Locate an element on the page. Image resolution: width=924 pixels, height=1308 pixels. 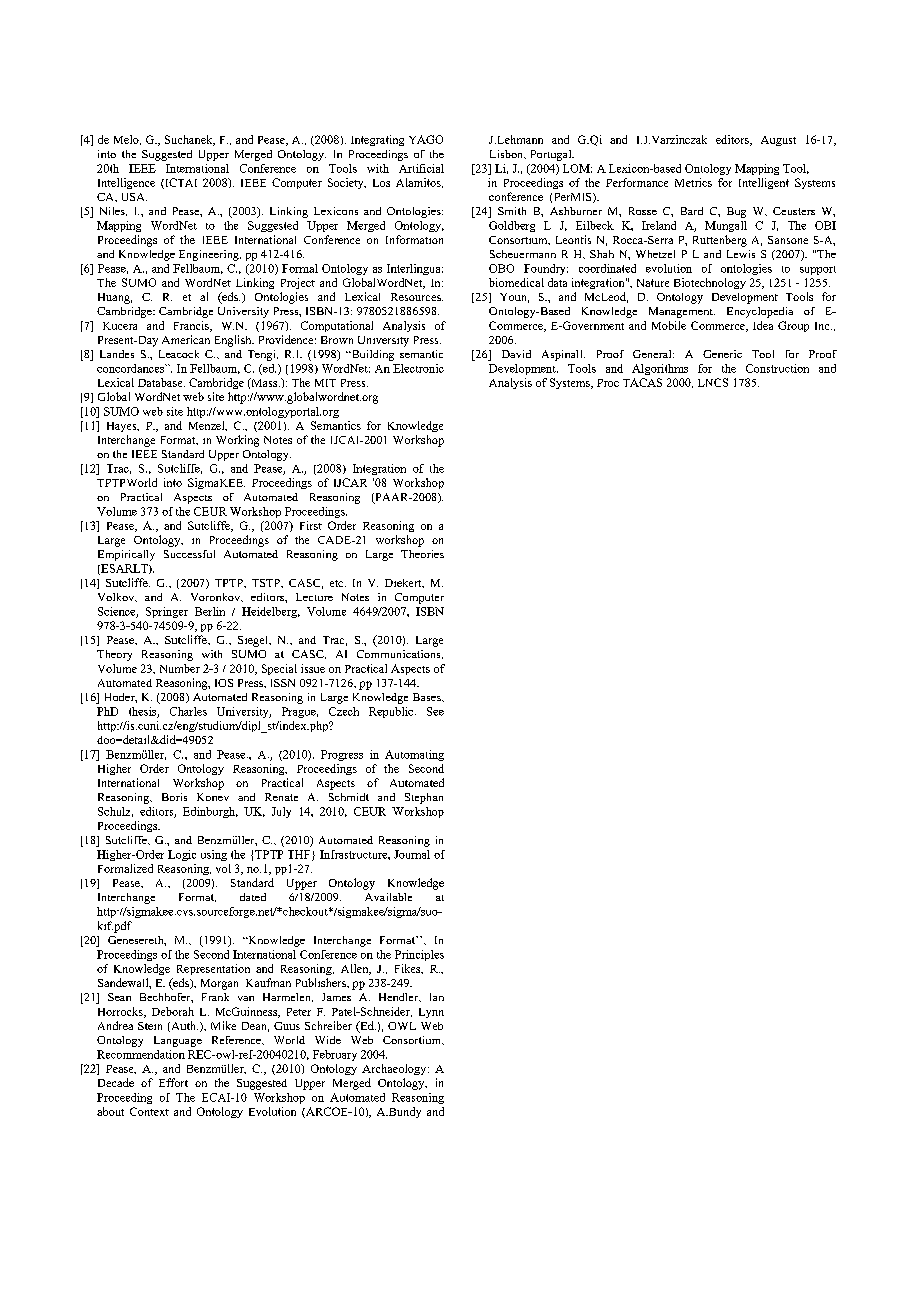
Artificial is located at coordinates (421, 168).
